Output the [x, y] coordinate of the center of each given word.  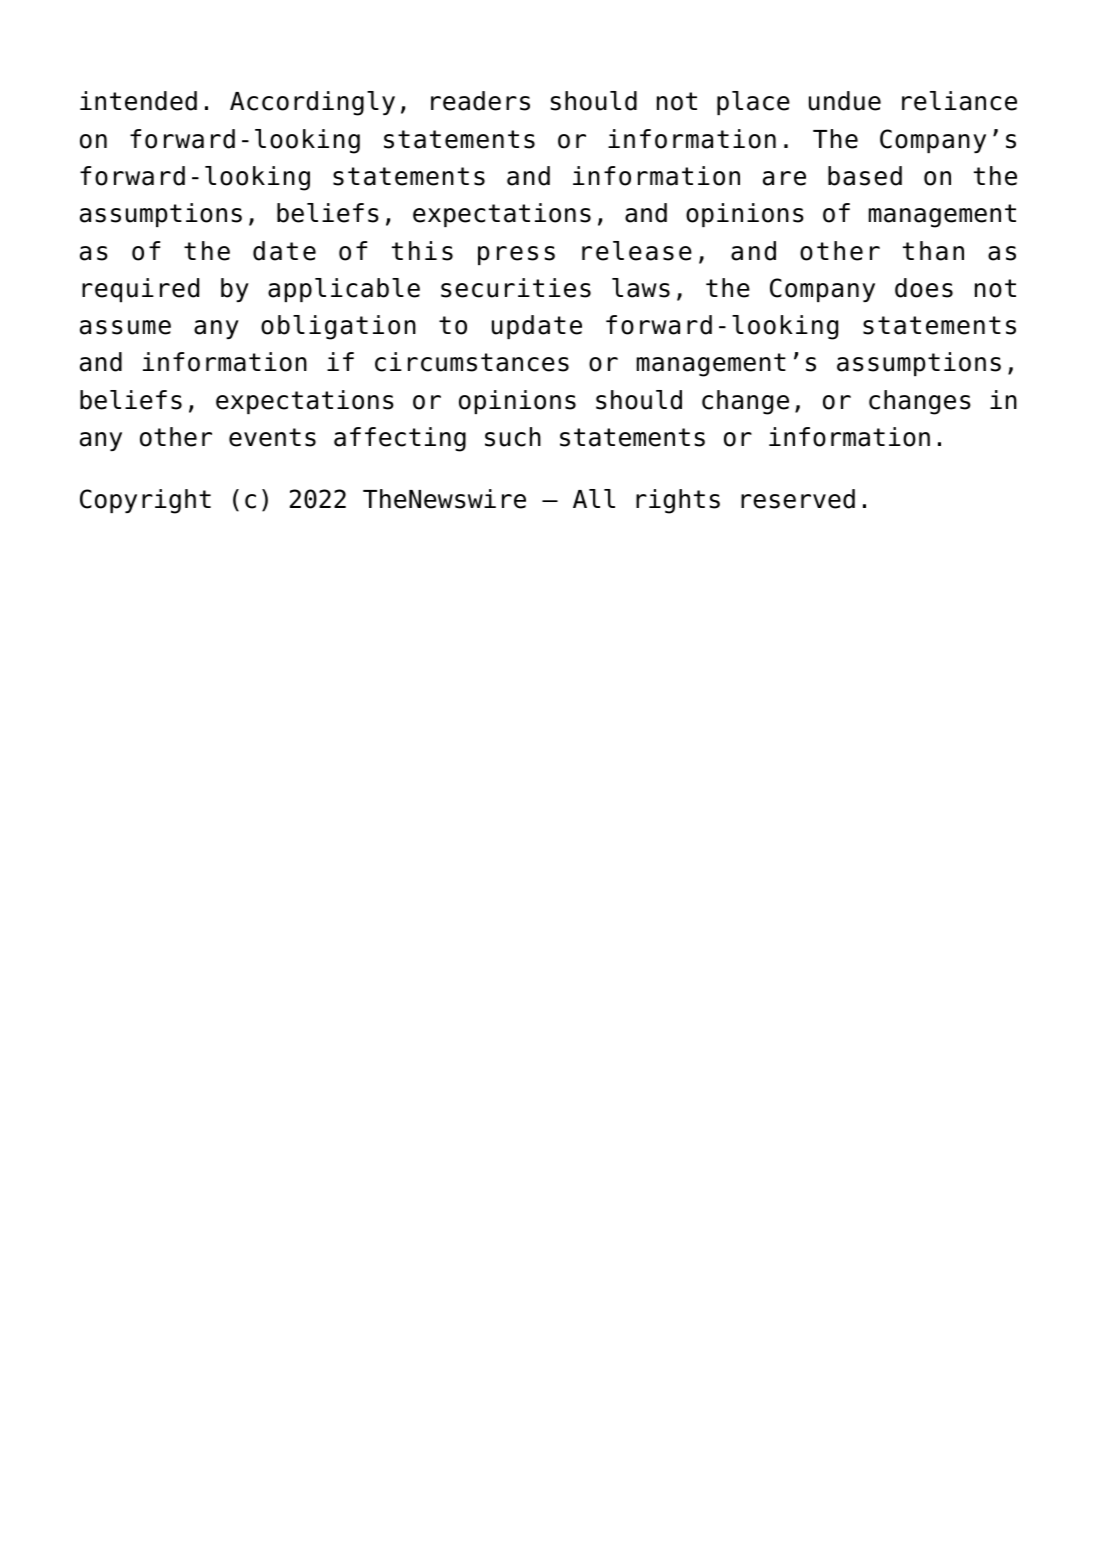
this [422, 251]
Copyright [145, 501]
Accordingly [312, 103]
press [516, 255]
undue [845, 101]
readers [480, 101]
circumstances [472, 362]
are [784, 178]
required [140, 290]
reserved [798, 499]
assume [125, 327]
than [933, 251]
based [865, 176]
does [924, 288]
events [272, 437]
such [513, 437]
